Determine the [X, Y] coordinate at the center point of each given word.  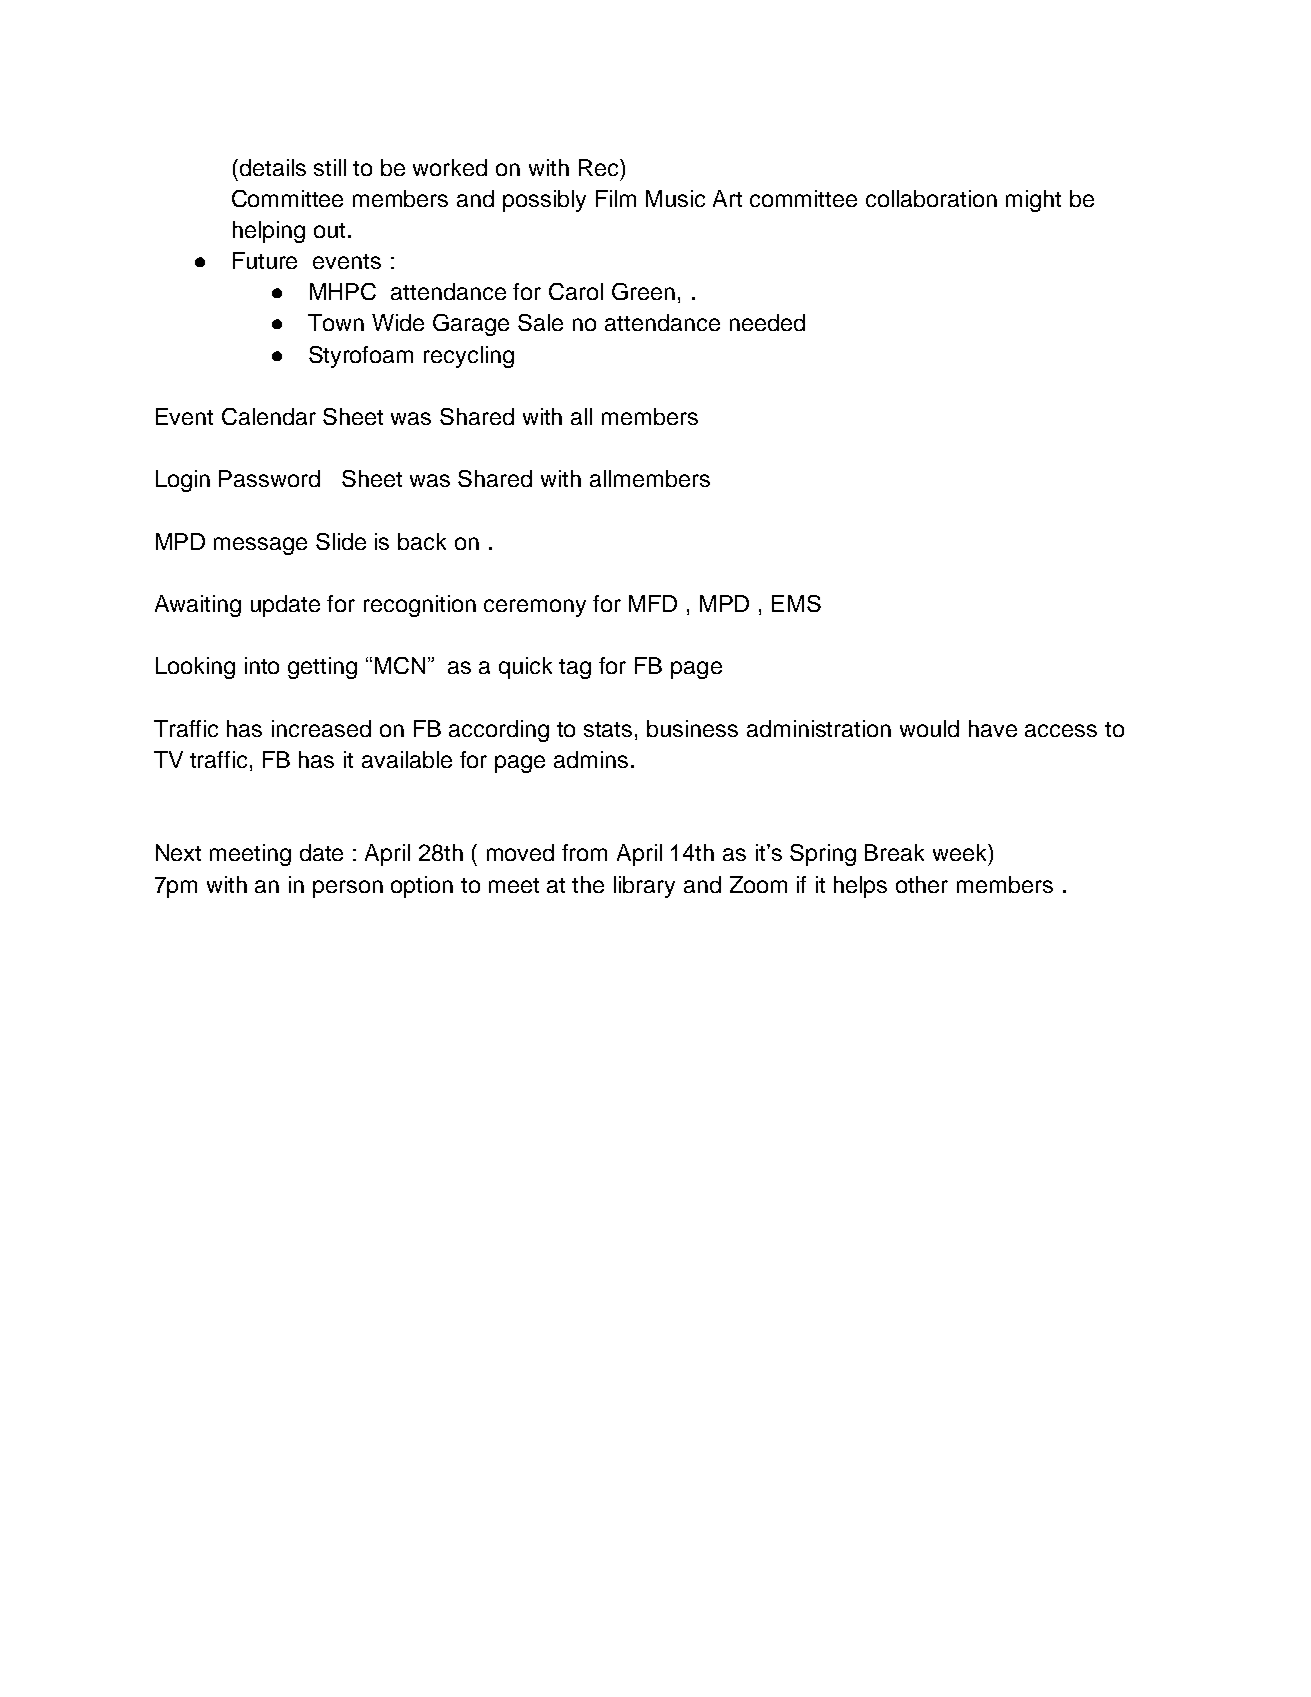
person [348, 889]
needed [767, 322]
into [262, 665]
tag [575, 669]
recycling [469, 357]
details [273, 167]
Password [269, 478]
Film [616, 198]
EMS [796, 603]
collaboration [931, 198]
